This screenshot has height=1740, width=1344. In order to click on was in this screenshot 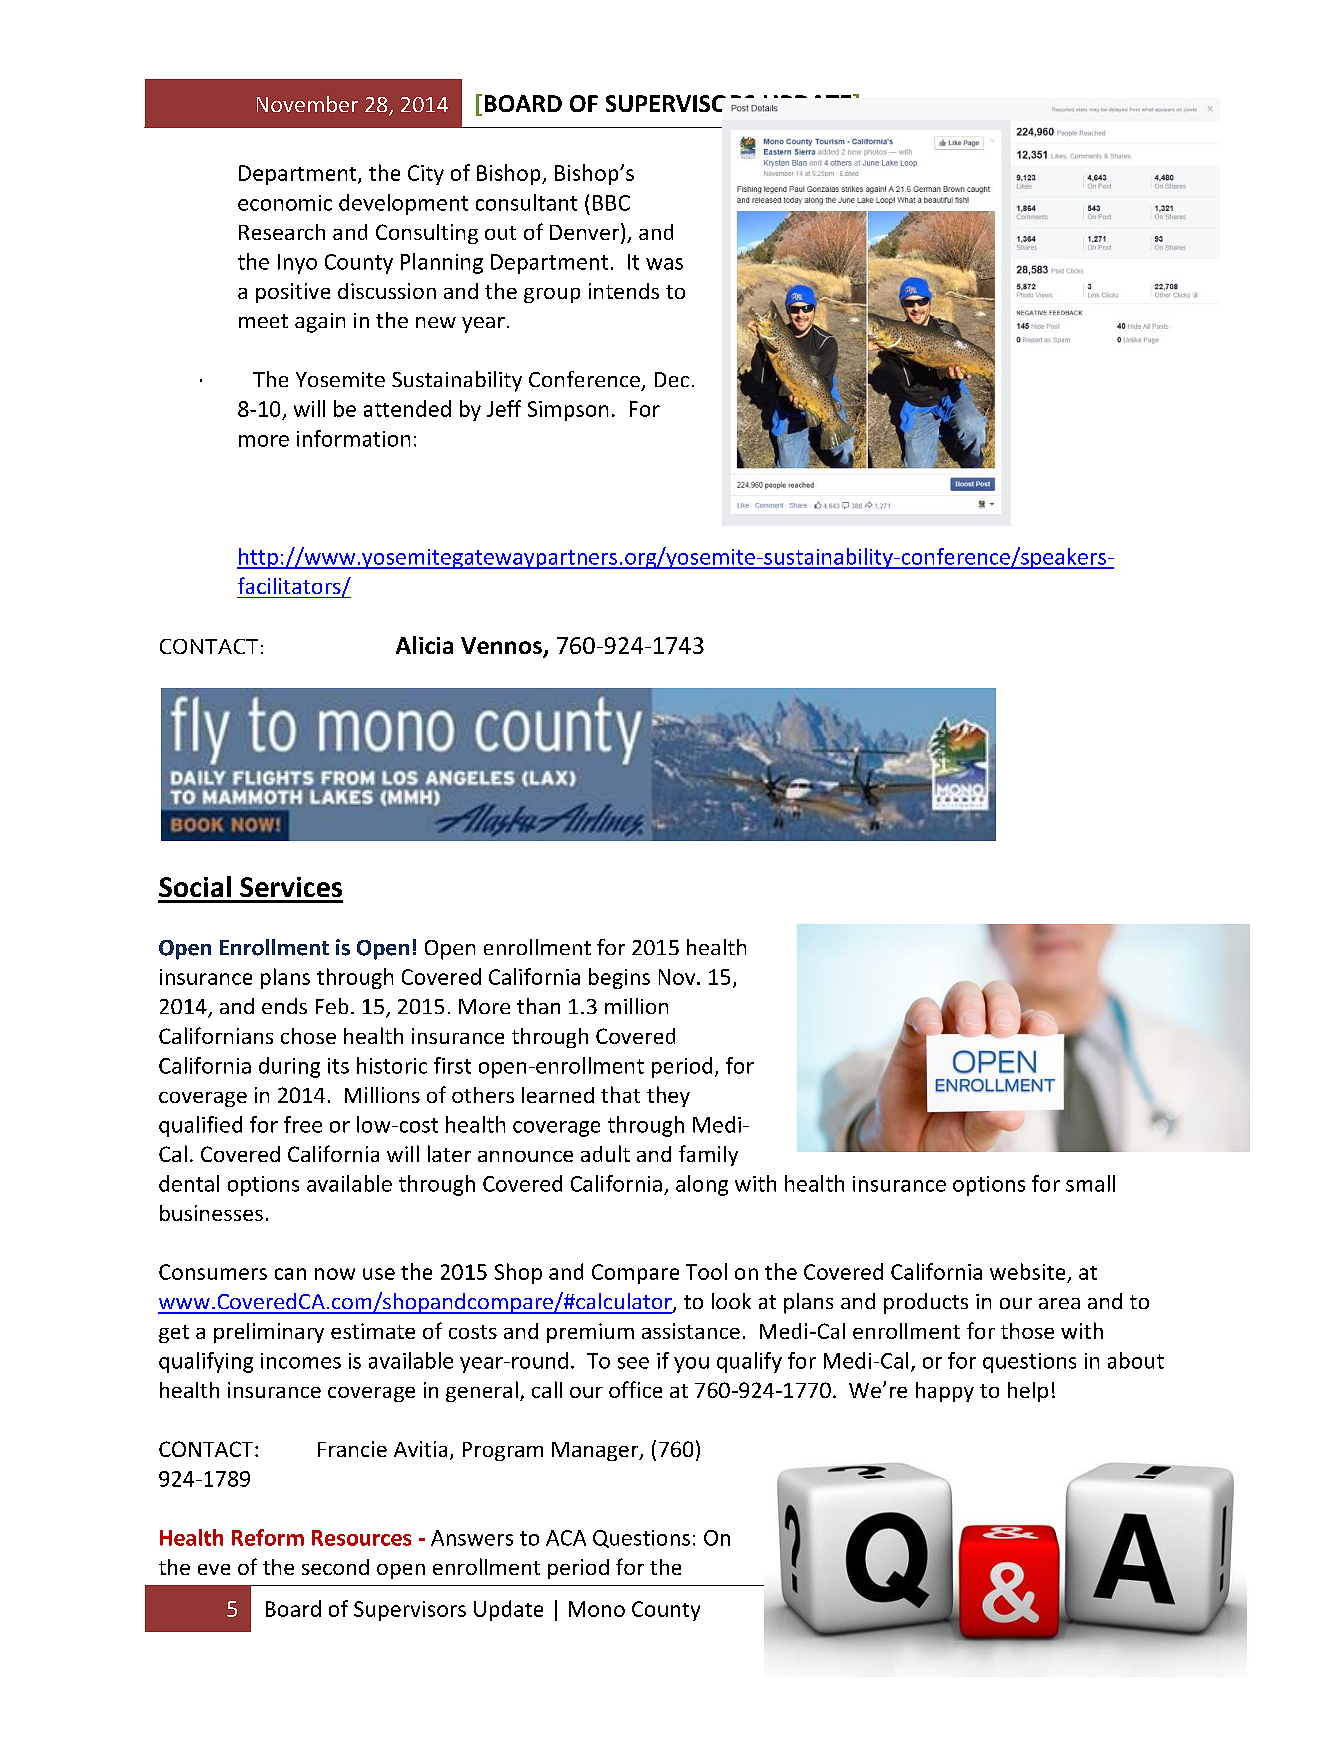, I will do `click(664, 264)`.
